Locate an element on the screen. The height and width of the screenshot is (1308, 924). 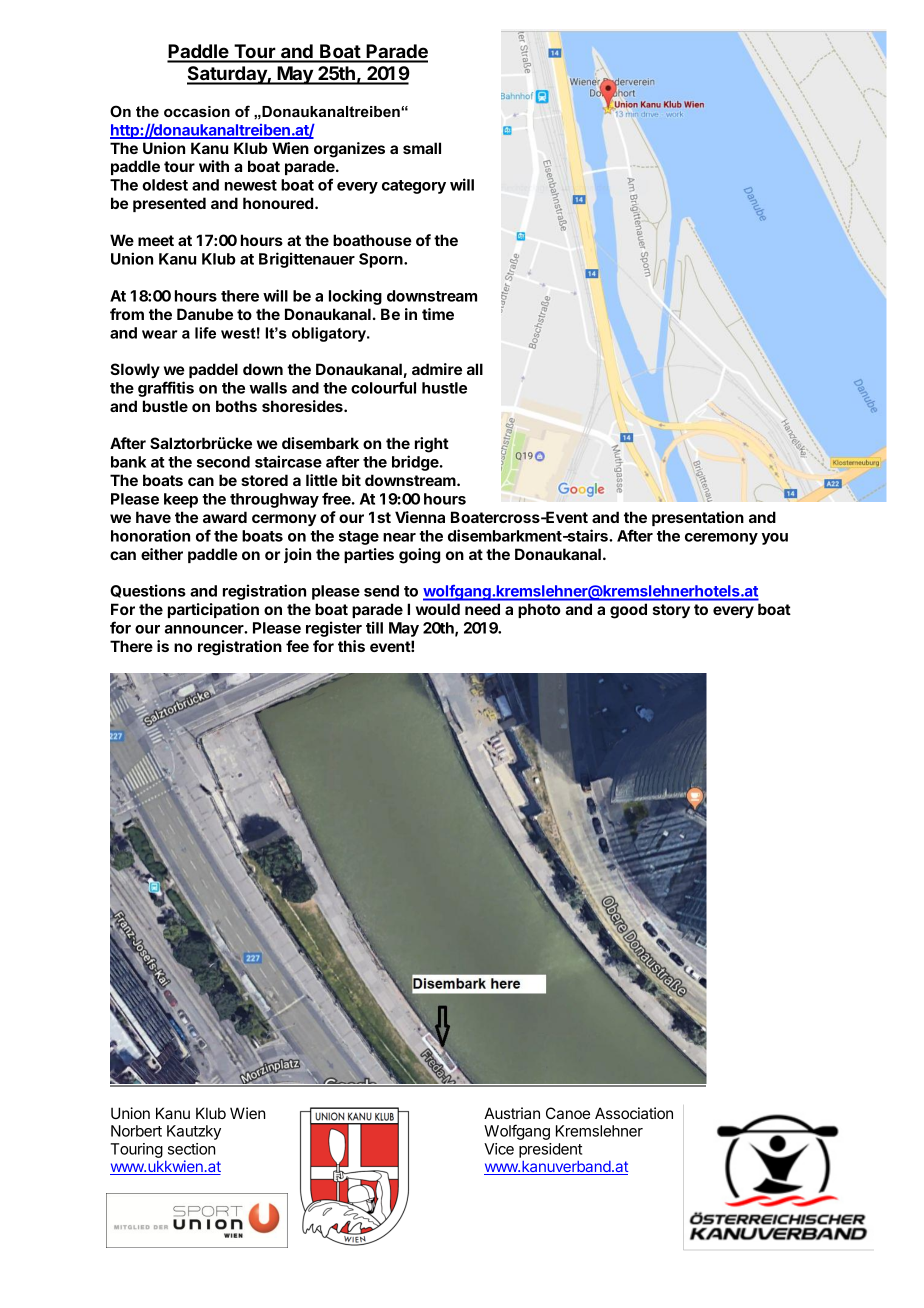
bustle is located at coordinates (165, 406).
